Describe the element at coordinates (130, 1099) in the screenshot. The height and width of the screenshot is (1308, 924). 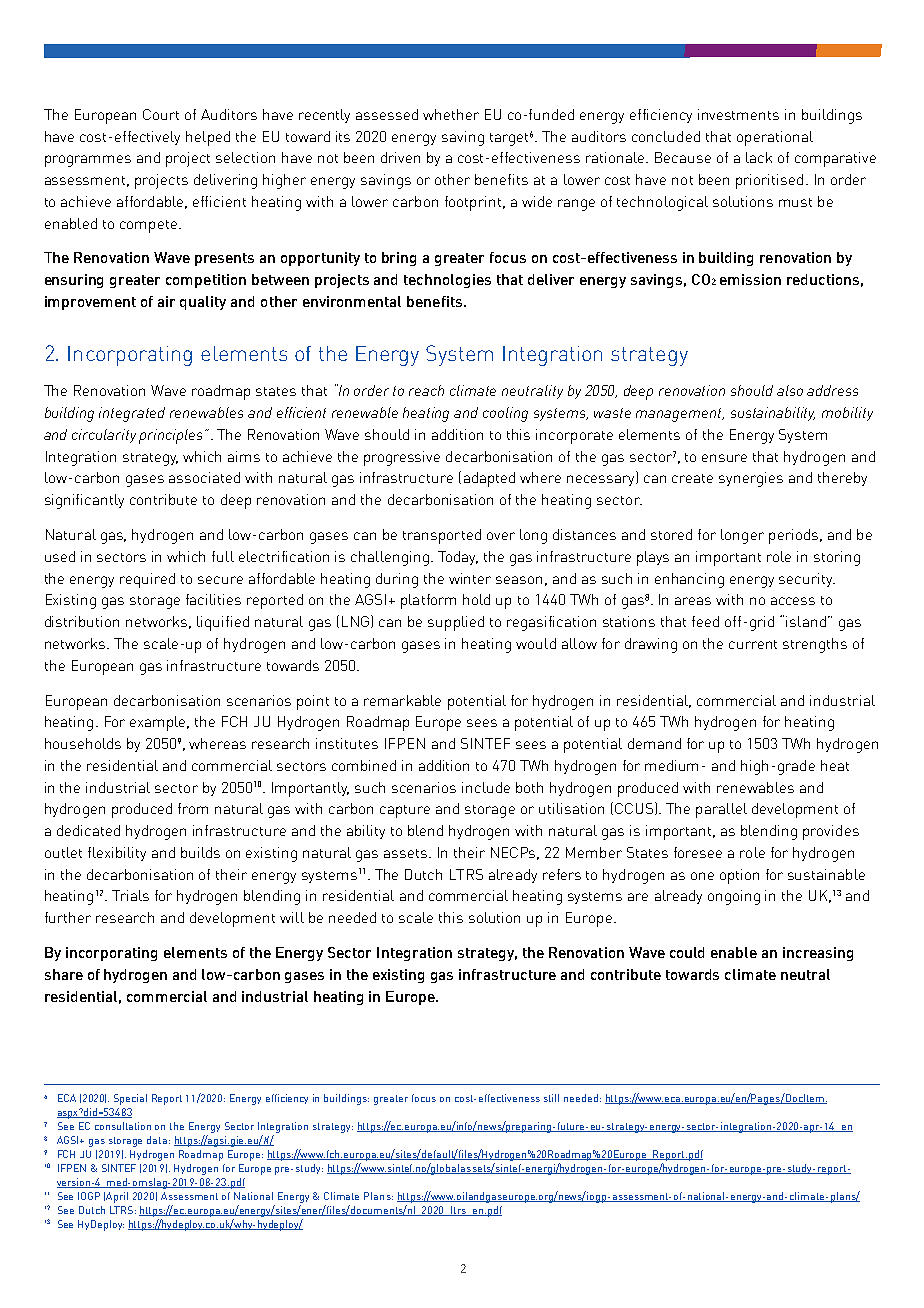
I see `Special` at that location.
